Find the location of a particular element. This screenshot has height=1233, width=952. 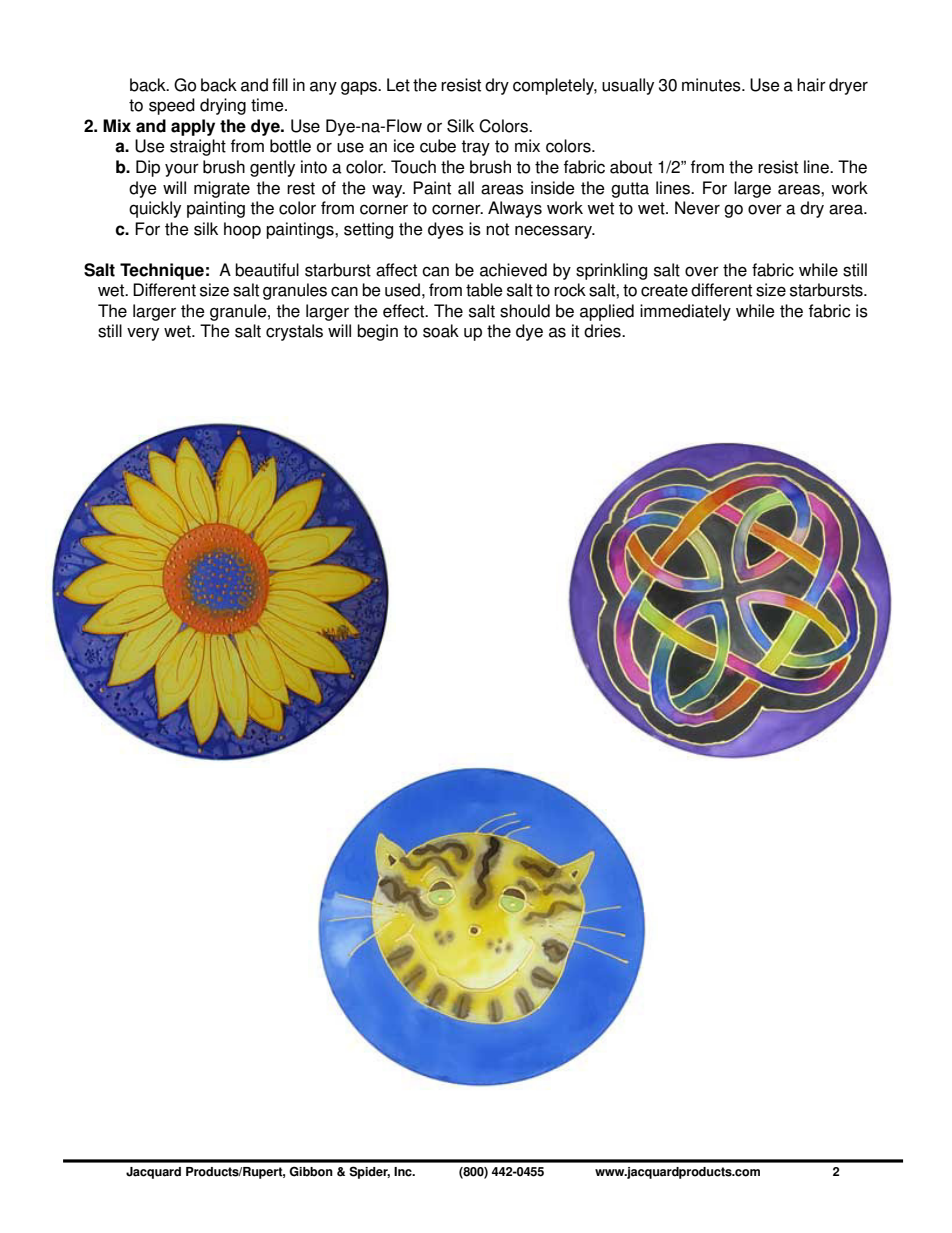

should is located at coordinates (525, 311).
